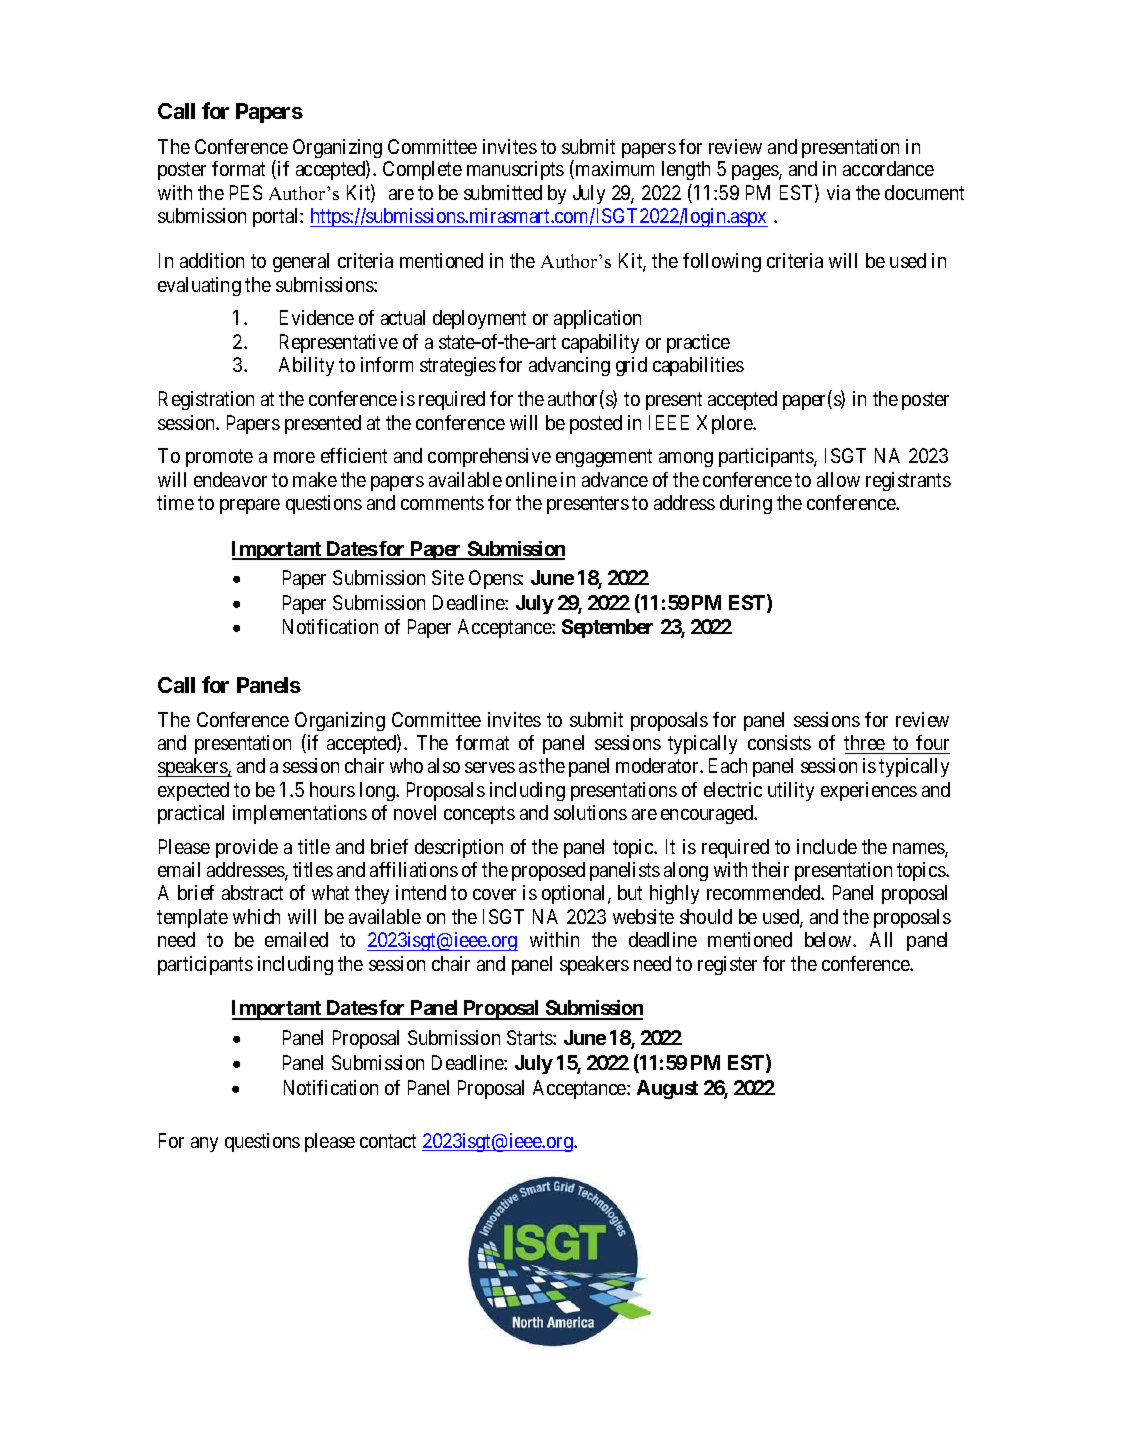 This screenshot has width=1122, height=1452. What do you see at coordinates (490, 767) in the screenshot?
I see `serves` at bounding box center [490, 767].
